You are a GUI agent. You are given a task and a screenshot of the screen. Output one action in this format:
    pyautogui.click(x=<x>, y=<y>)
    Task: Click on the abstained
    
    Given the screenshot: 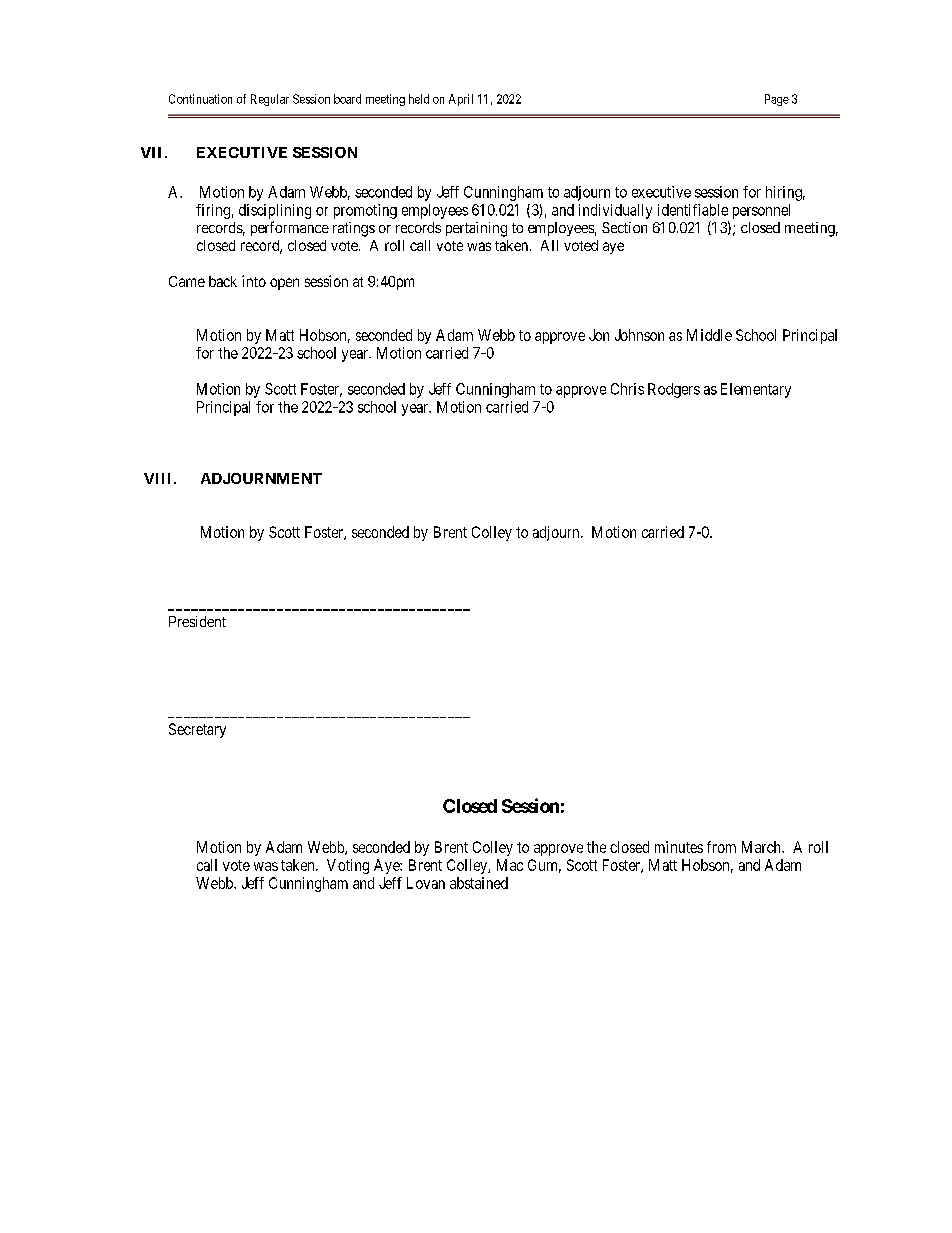 What is the action you would take?
    pyautogui.click(x=479, y=883)
